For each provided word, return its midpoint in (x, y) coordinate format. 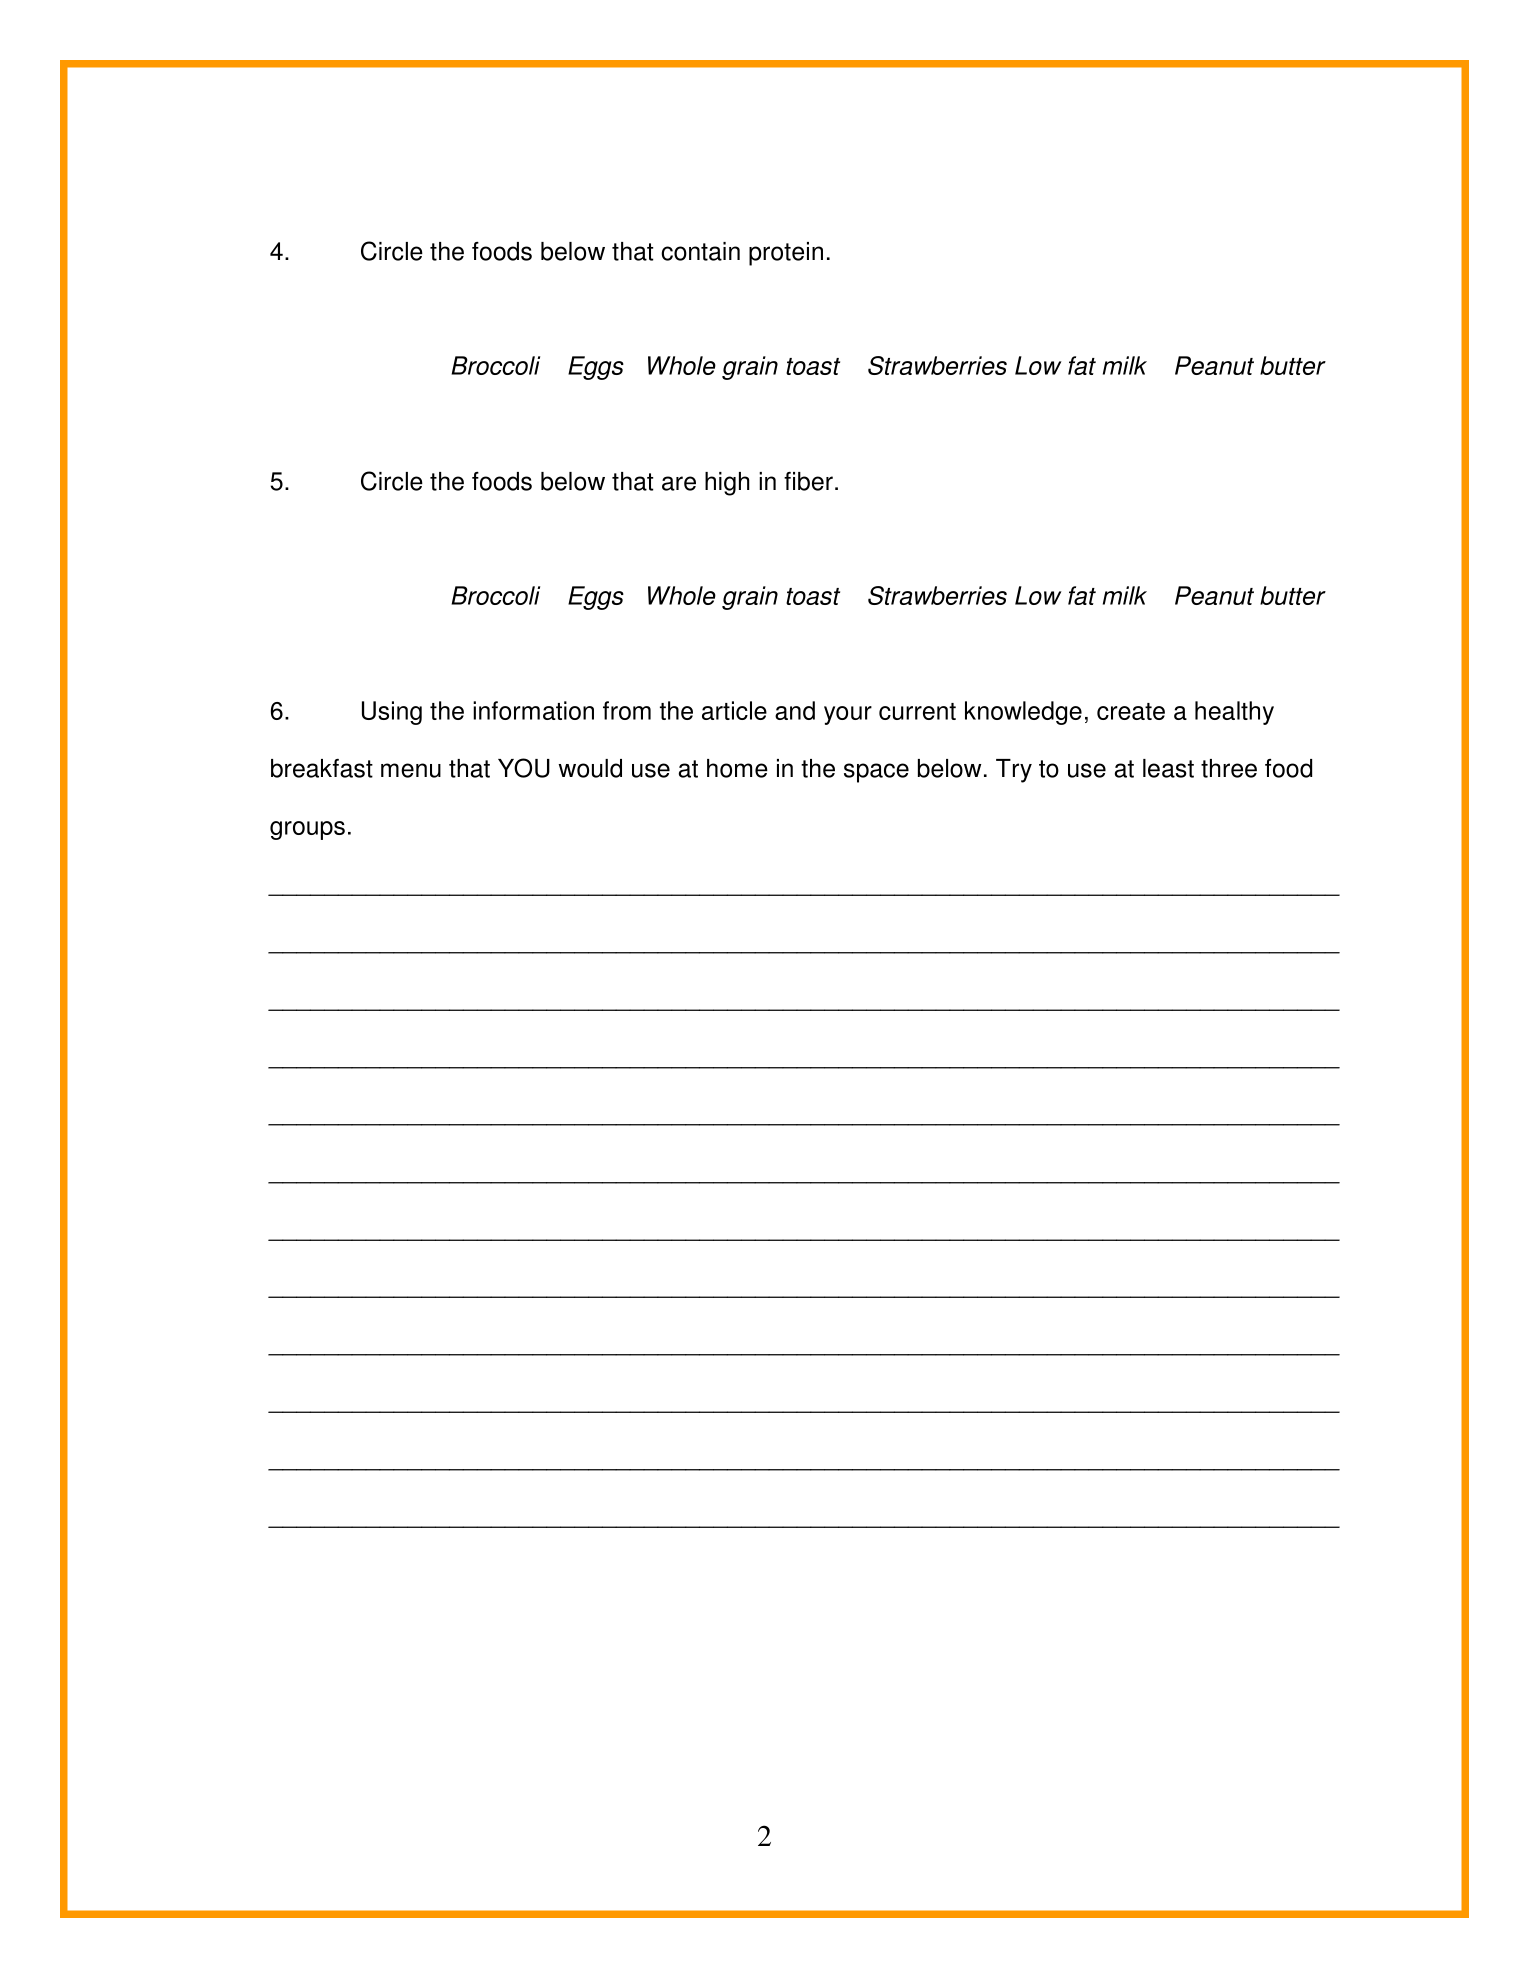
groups (307, 830)
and (795, 710)
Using (392, 713)
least (1168, 768)
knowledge (1023, 713)
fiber (808, 481)
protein (786, 254)
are (679, 483)
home (737, 768)
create (1131, 711)
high (727, 484)
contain (700, 251)
